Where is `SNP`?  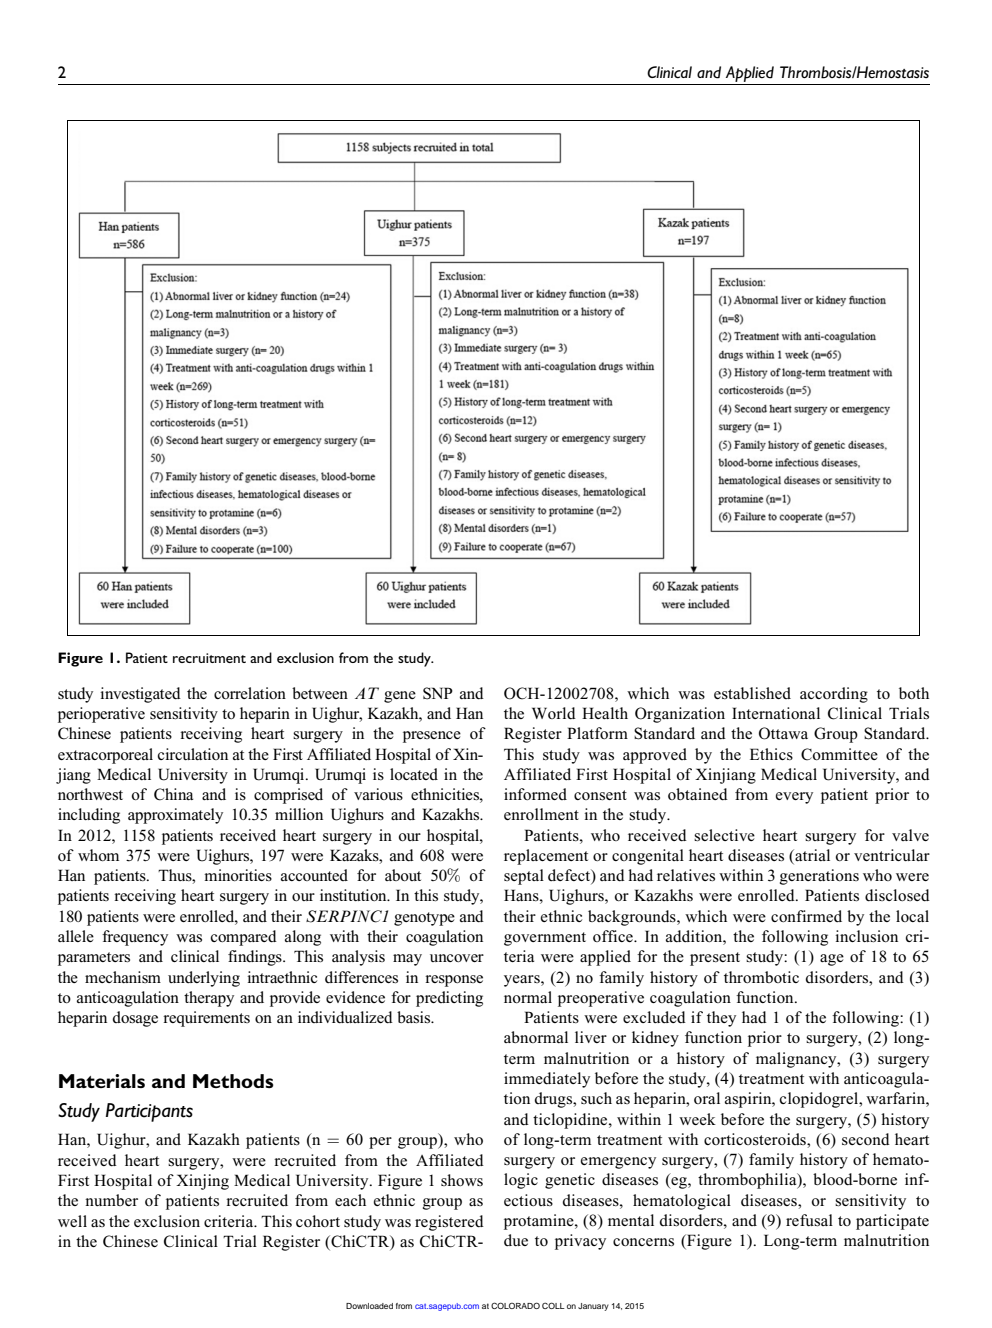 SNP is located at coordinates (438, 693).
